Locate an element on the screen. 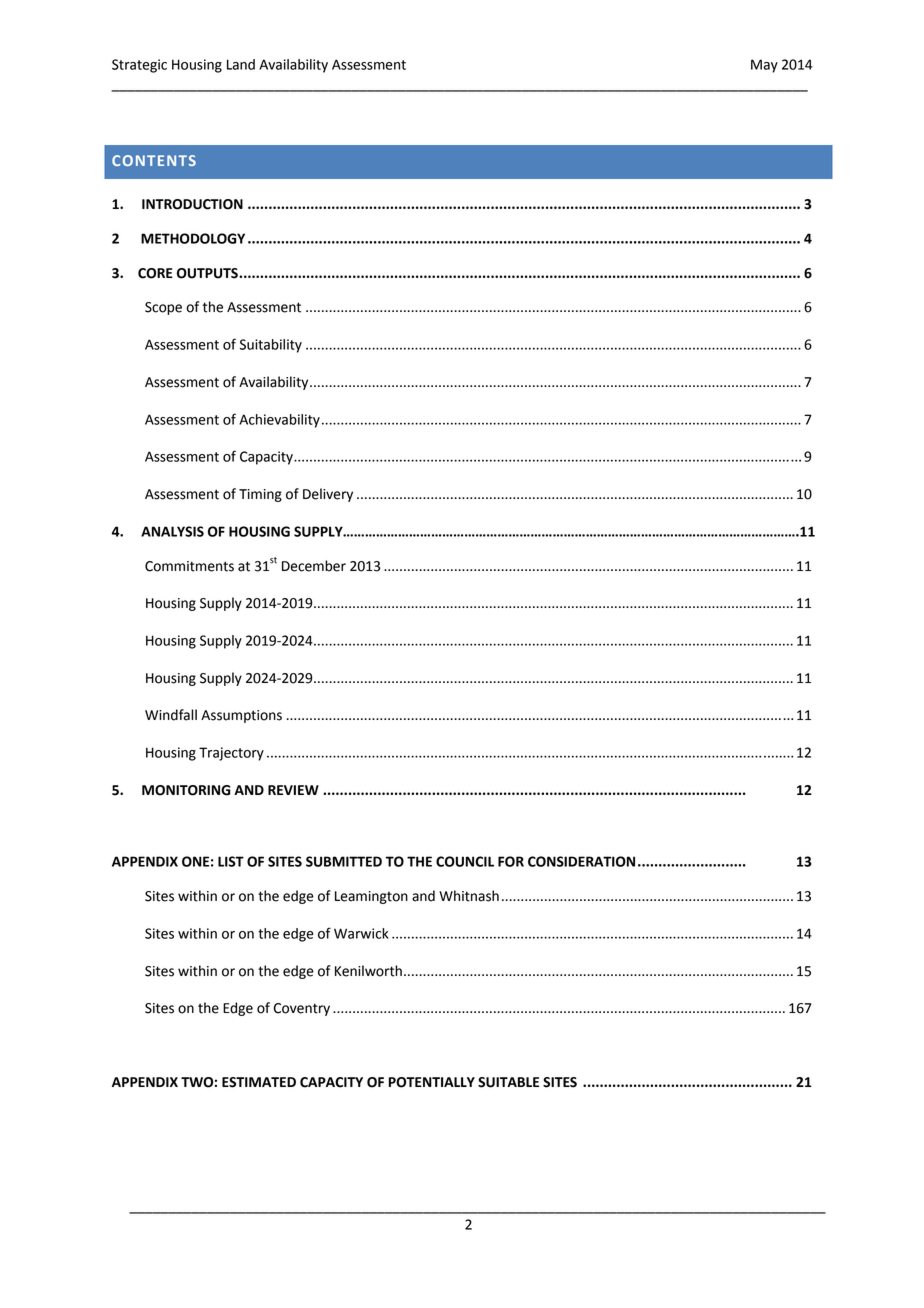 The image size is (924, 1308). Land is located at coordinates (241, 64).
